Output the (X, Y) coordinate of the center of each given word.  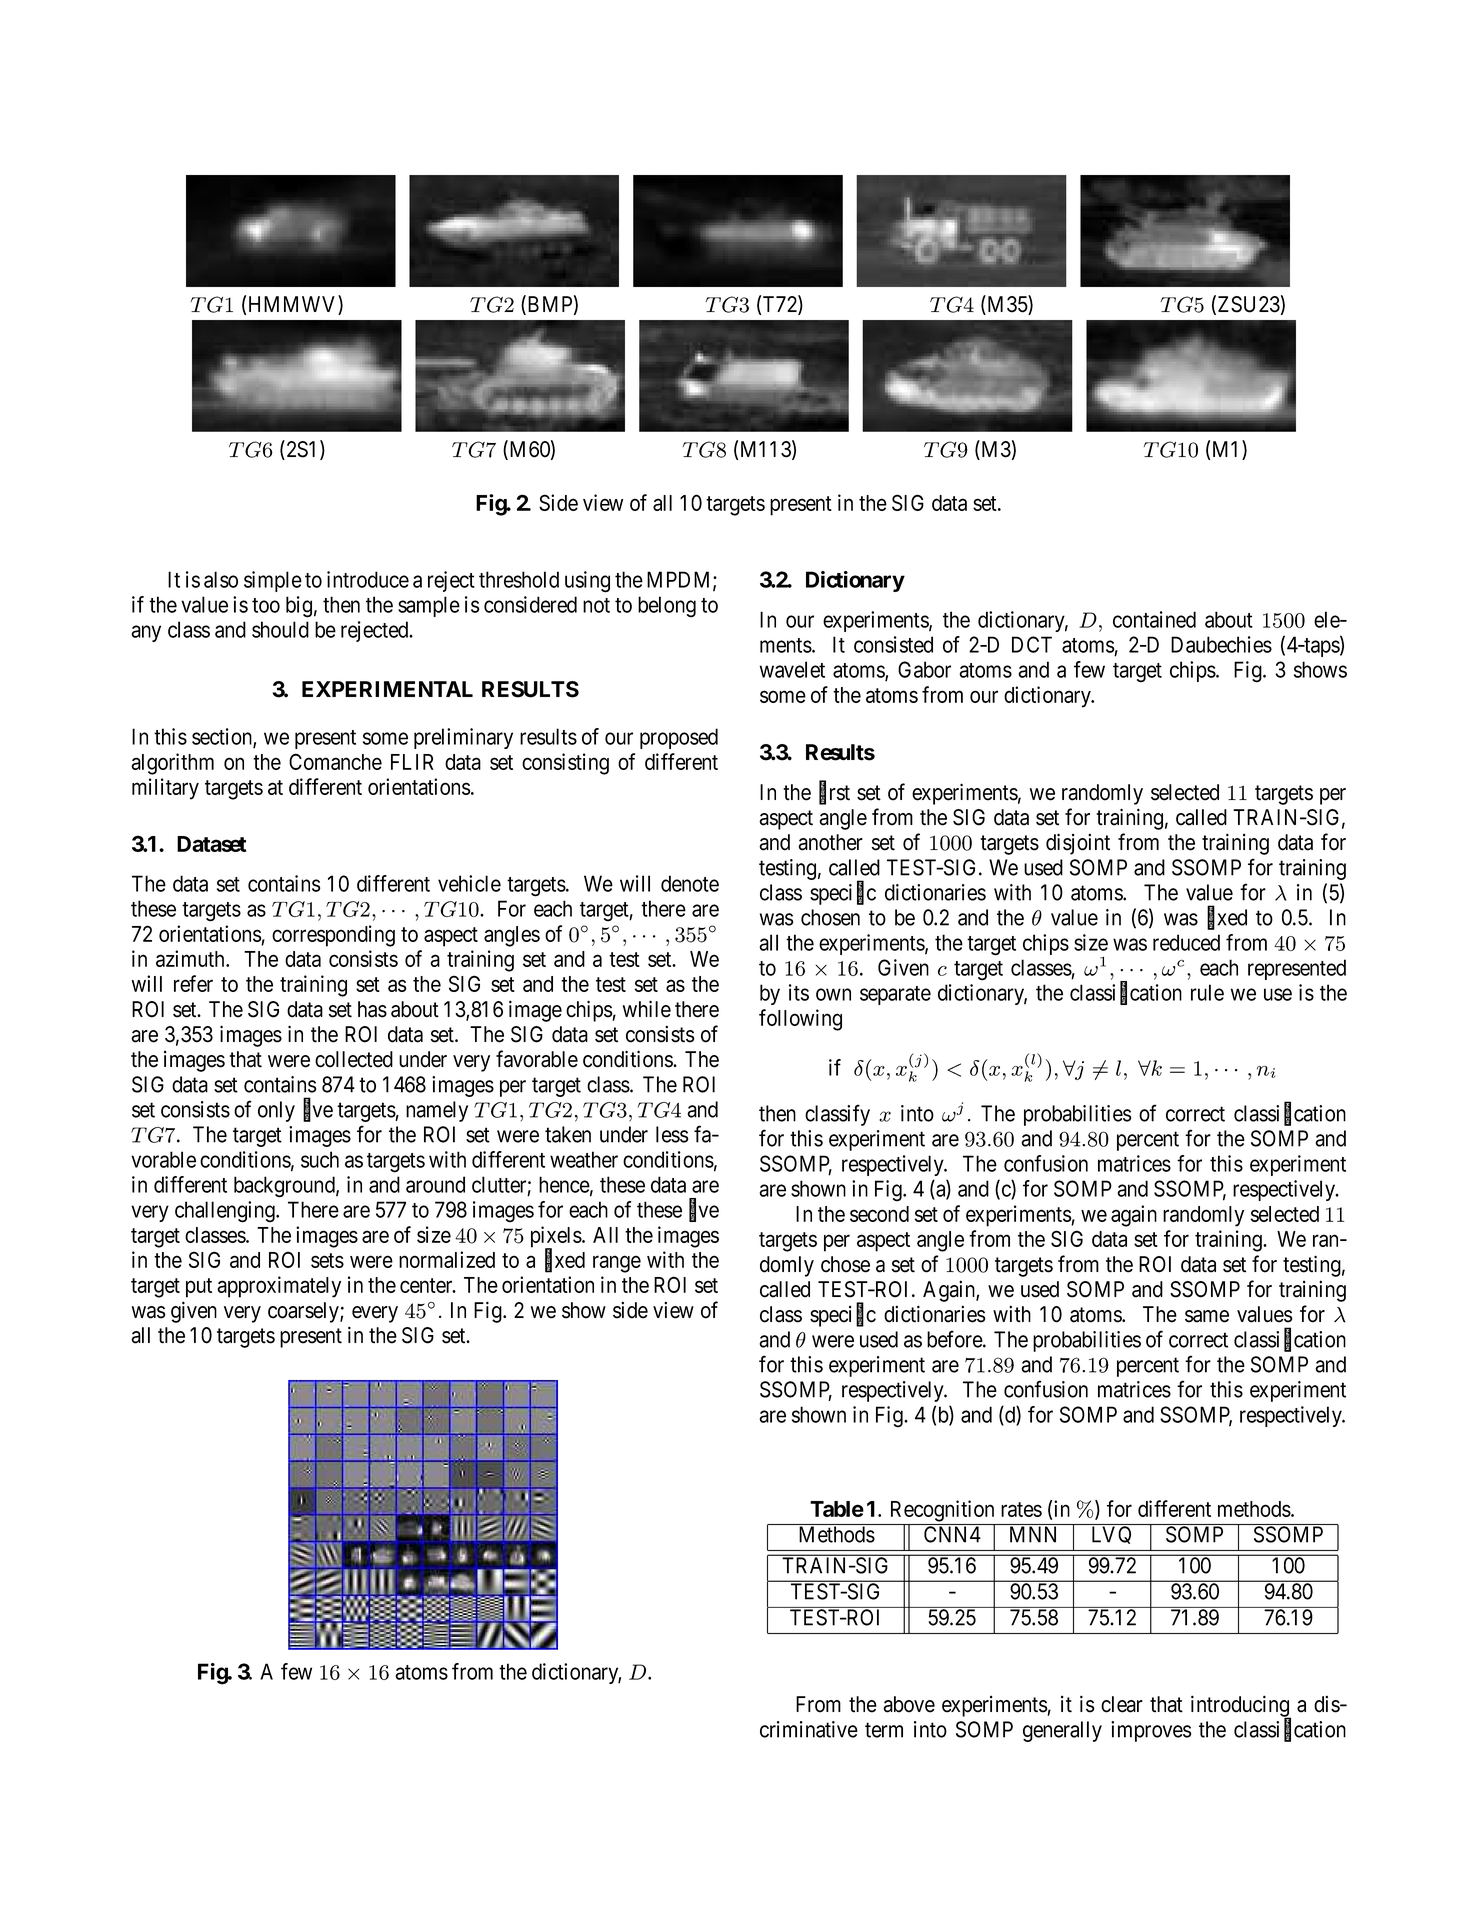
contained (1154, 619)
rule (1207, 992)
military (165, 789)
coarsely (304, 1312)
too (266, 605)
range (617, 1264)
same (1207, 1316)
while (647, 1009)
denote (690, 883)
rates (1021, 1509)
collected (354, 1059)
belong (667, 607)
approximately (279, 1287)
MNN (1033, 1534)
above (909, 1704)
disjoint (1078, 844)
